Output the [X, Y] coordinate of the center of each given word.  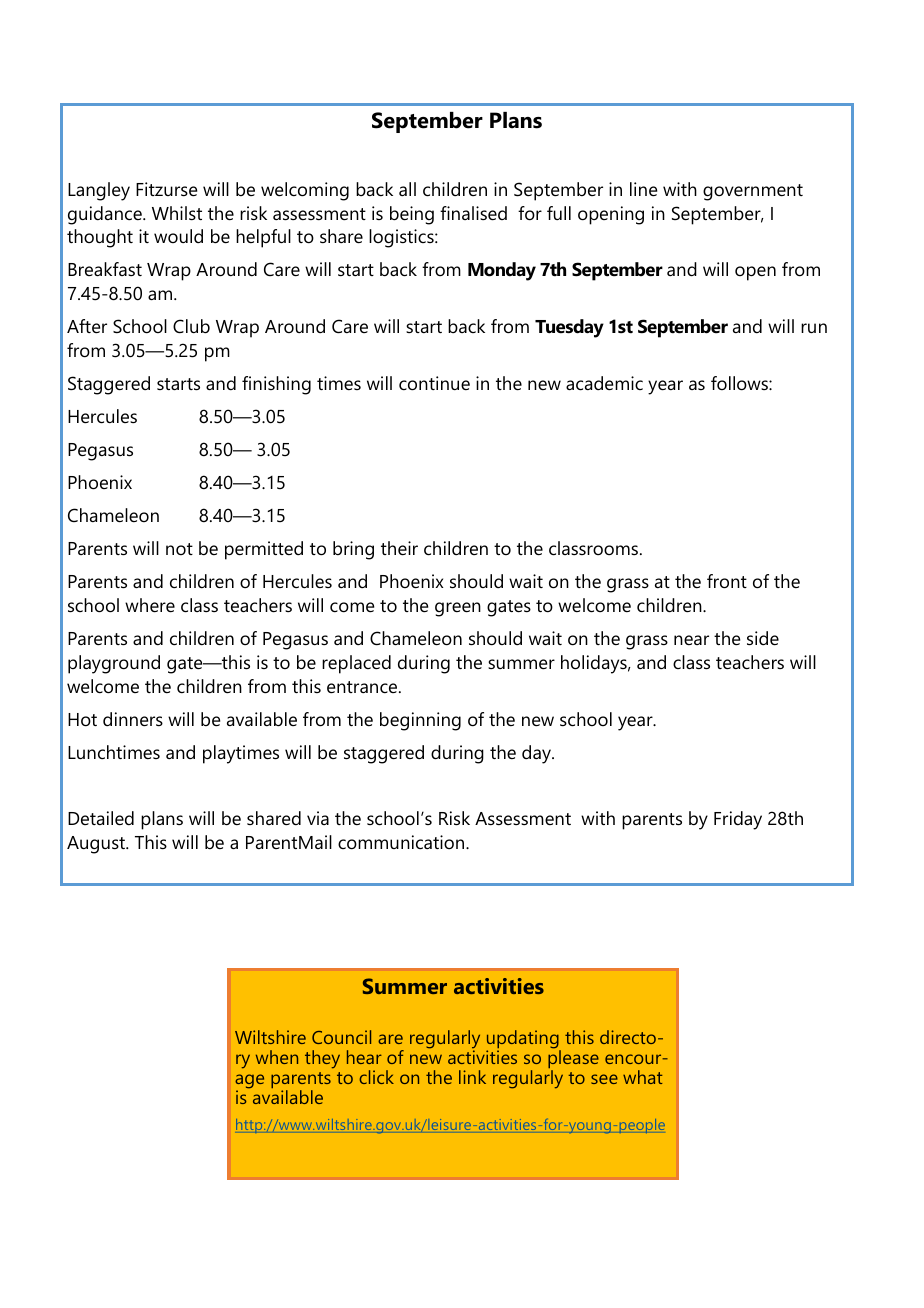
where [150, 605]
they [322, 1059]
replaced [356, 664]
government [753, 192]
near [691, 640]
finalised [473, 213]
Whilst [177, 213]
